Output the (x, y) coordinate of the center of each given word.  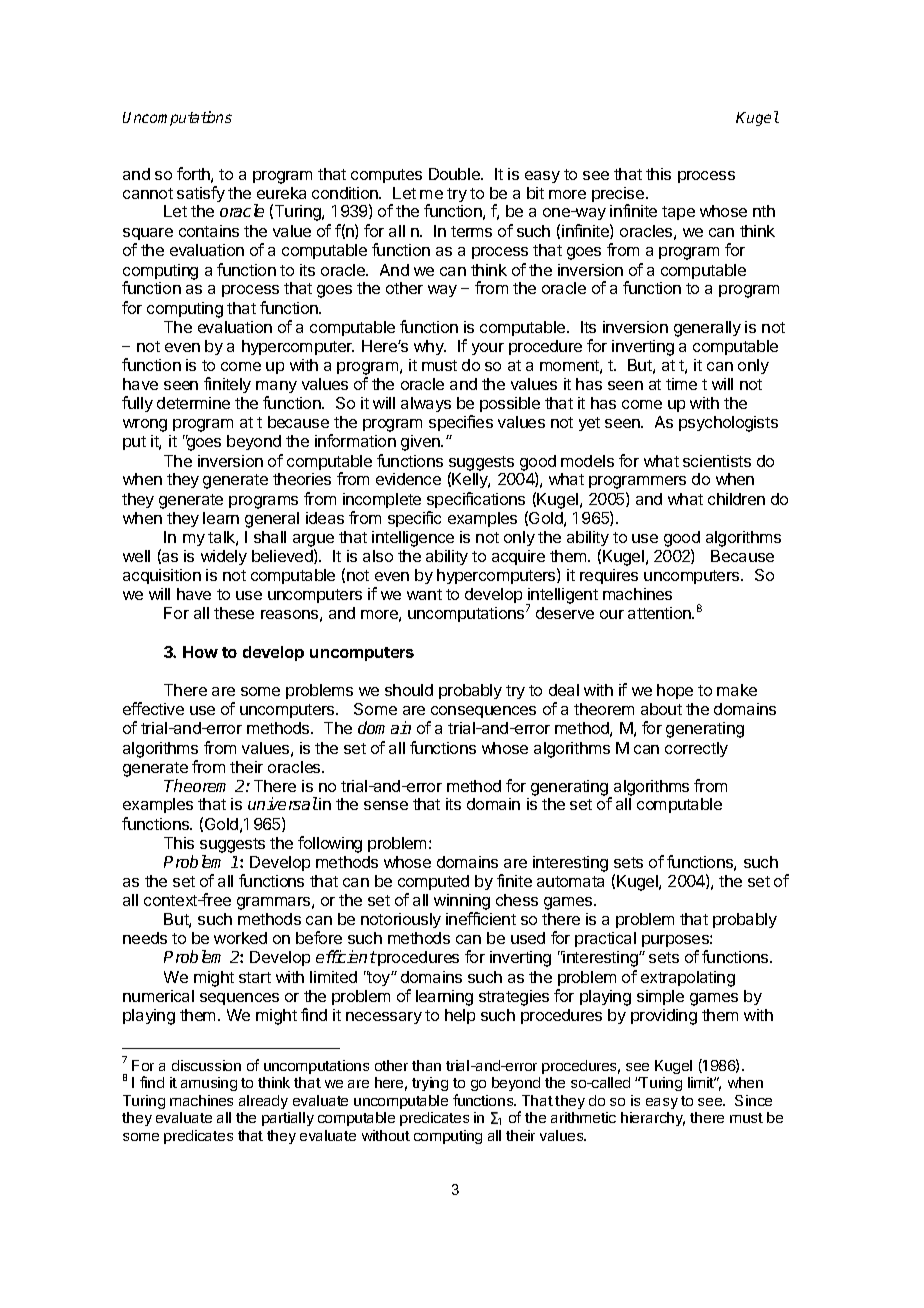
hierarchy (653, 1119)
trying (430, 1084)
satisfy (201, 194)
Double (455, 174)
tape (678, 213)
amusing (209, 1084)
